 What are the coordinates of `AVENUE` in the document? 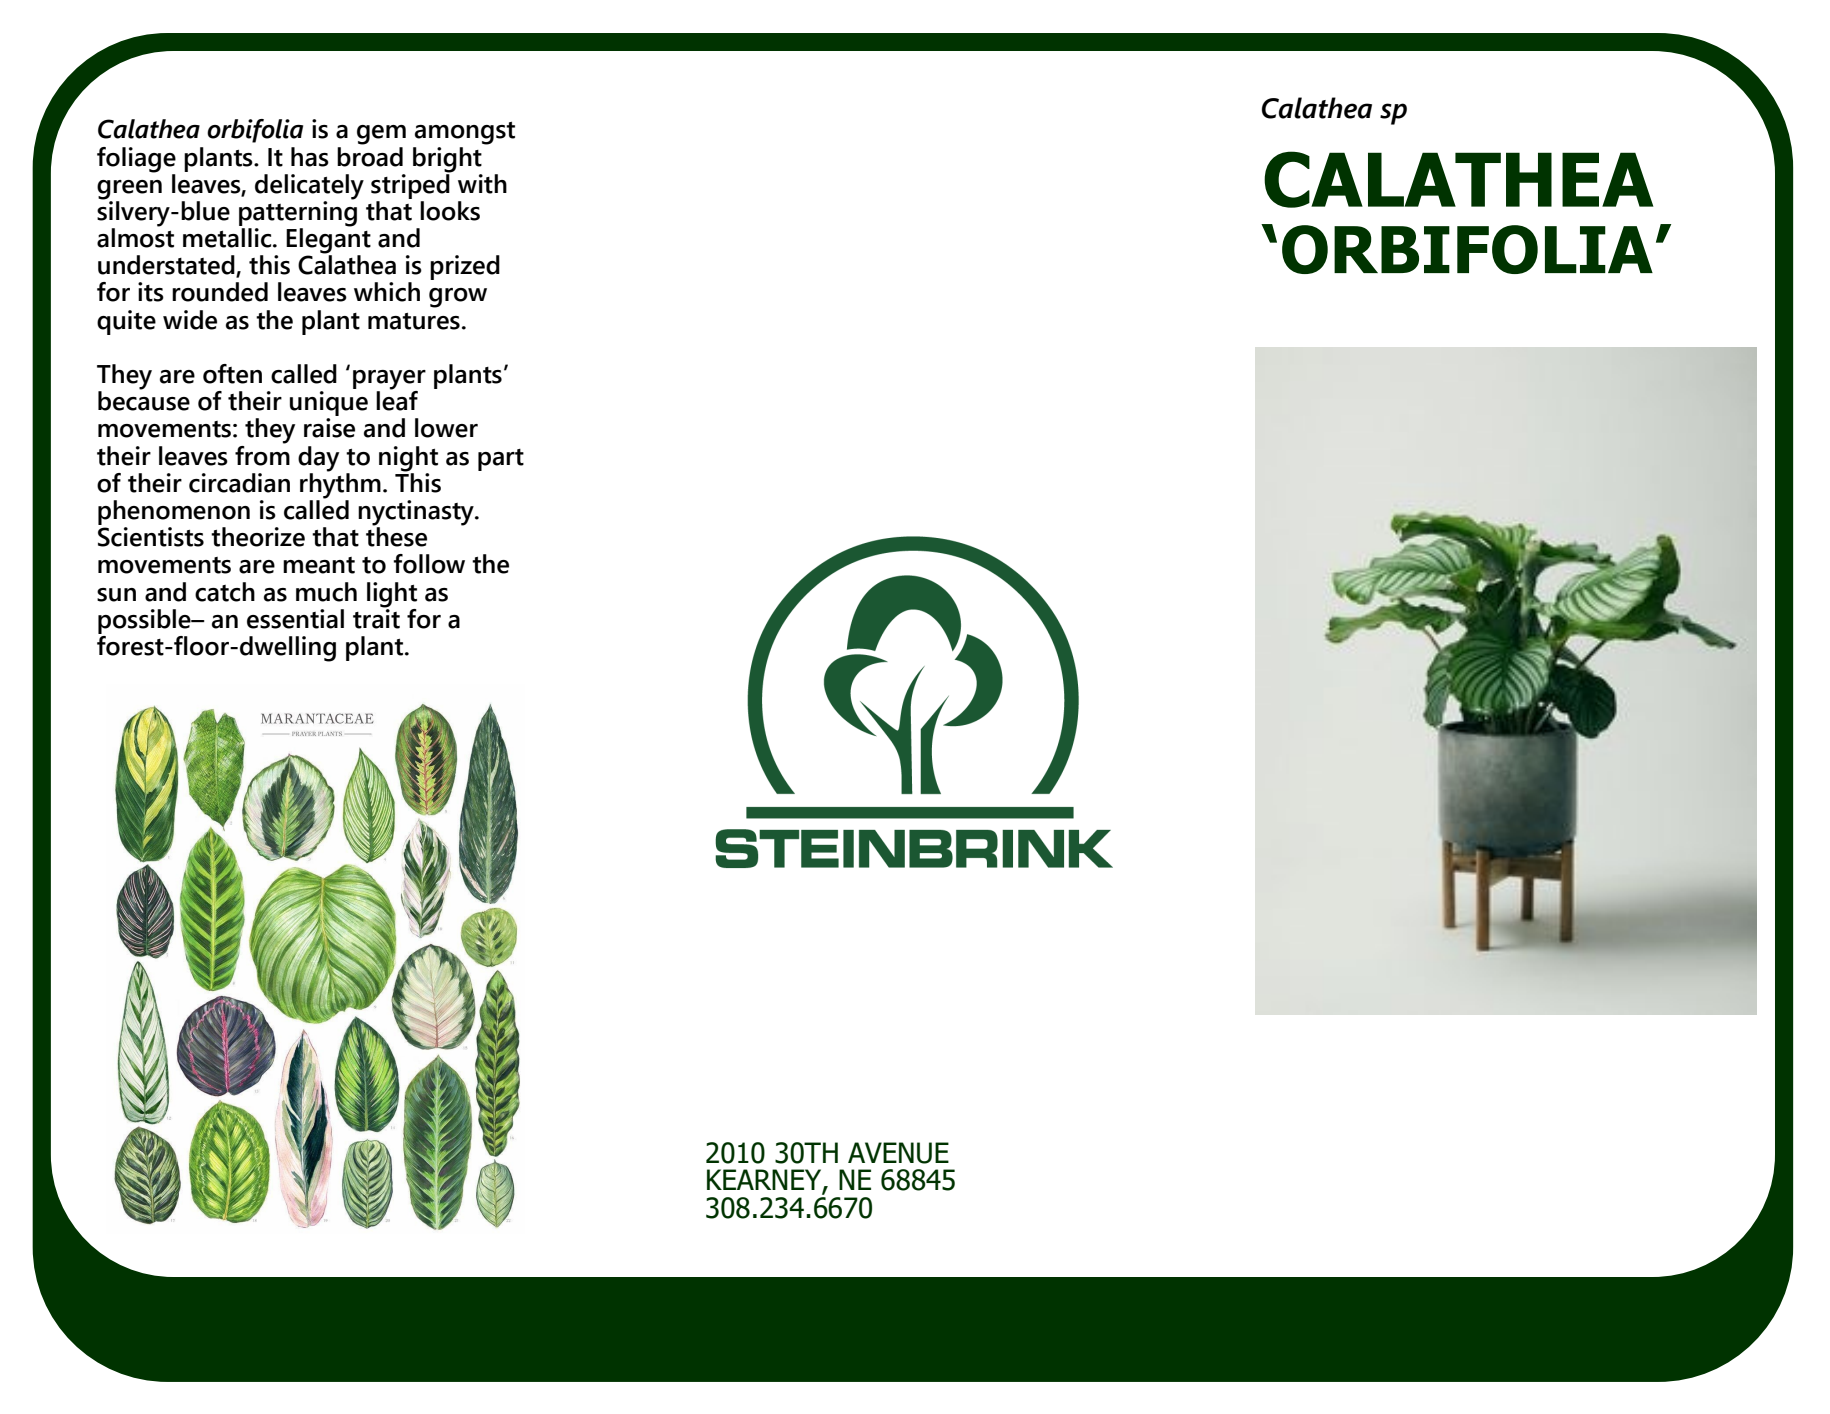 It's located at (898, 1153).
